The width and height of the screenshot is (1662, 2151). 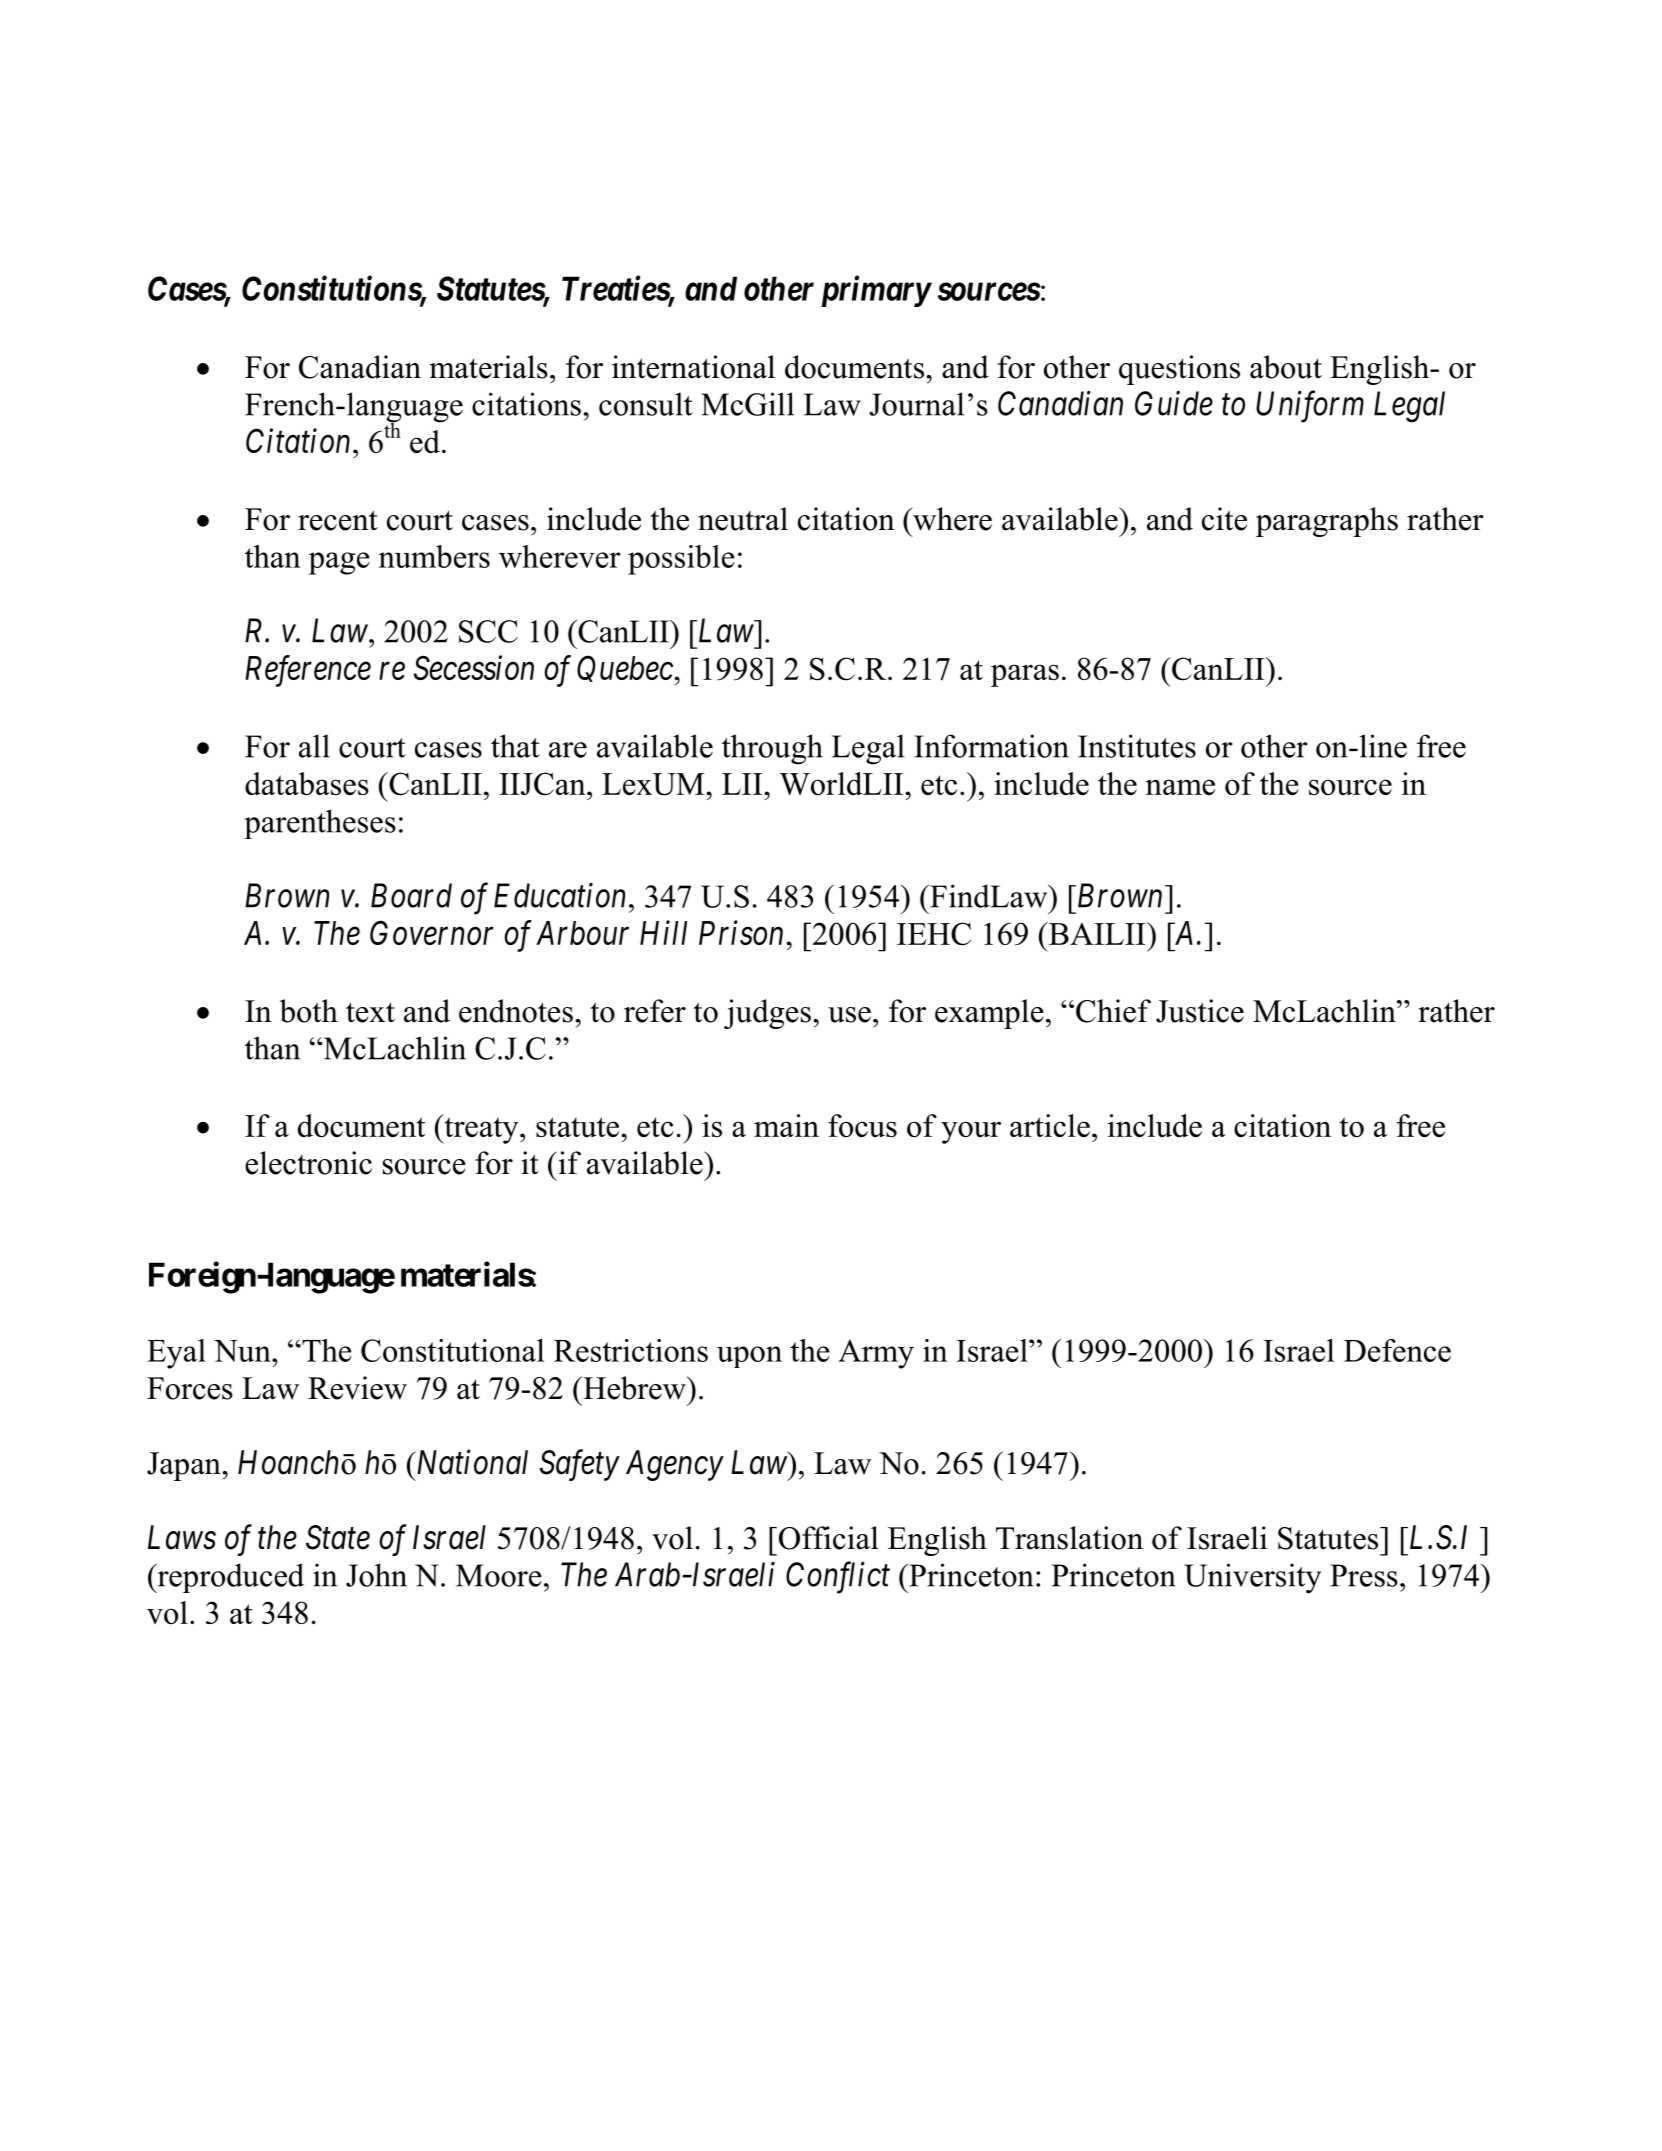 What do you see at coordinates (338, 520) in the screenshot?
I see `recent` at bounding box center [338, 520].
